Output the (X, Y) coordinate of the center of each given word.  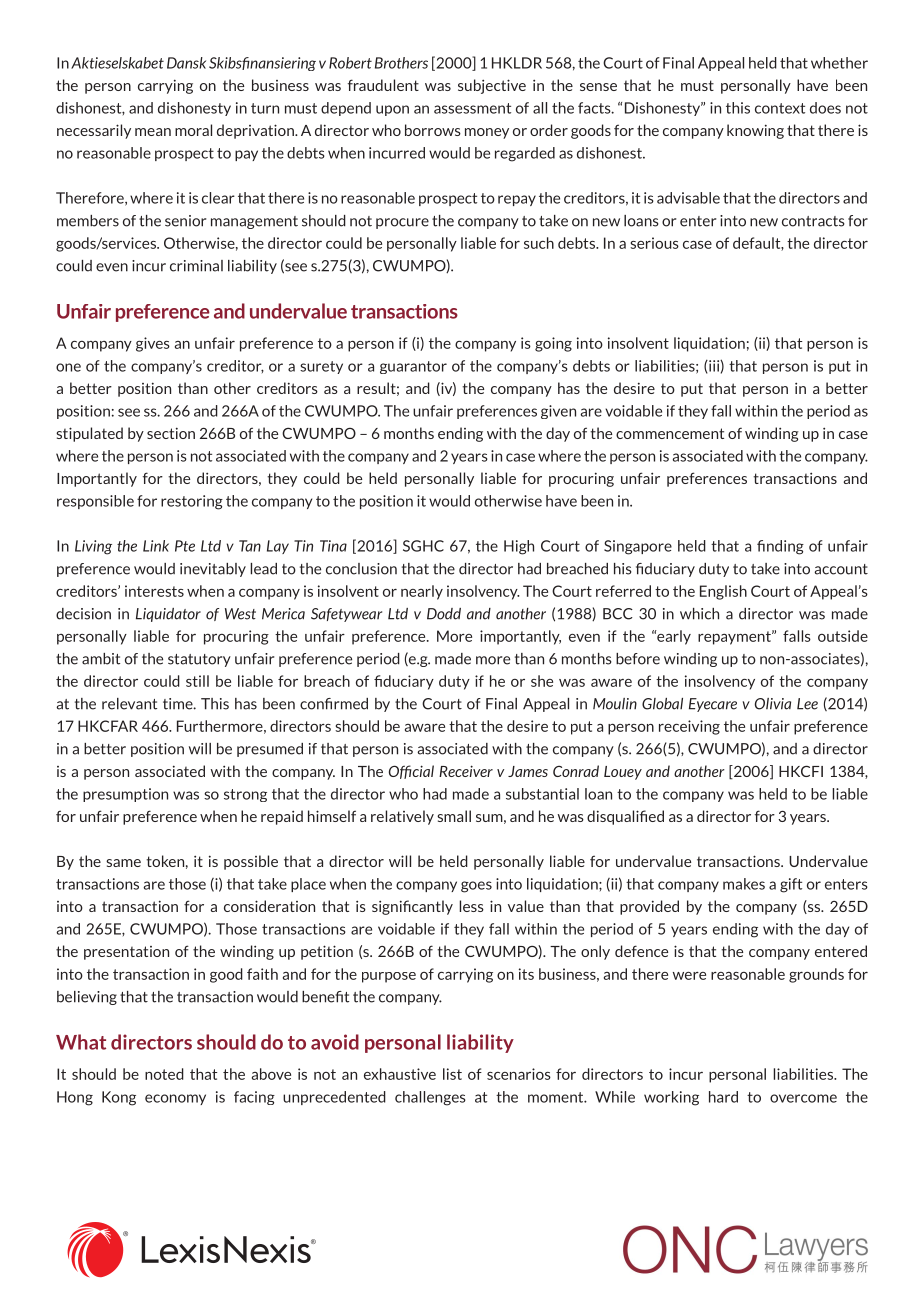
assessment (472, 108)
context (780, 108)
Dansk (186, 63)
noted (164, 1074)
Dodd (444, 614)
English (723, 592)
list (452, 1074)
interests (154, 591)
